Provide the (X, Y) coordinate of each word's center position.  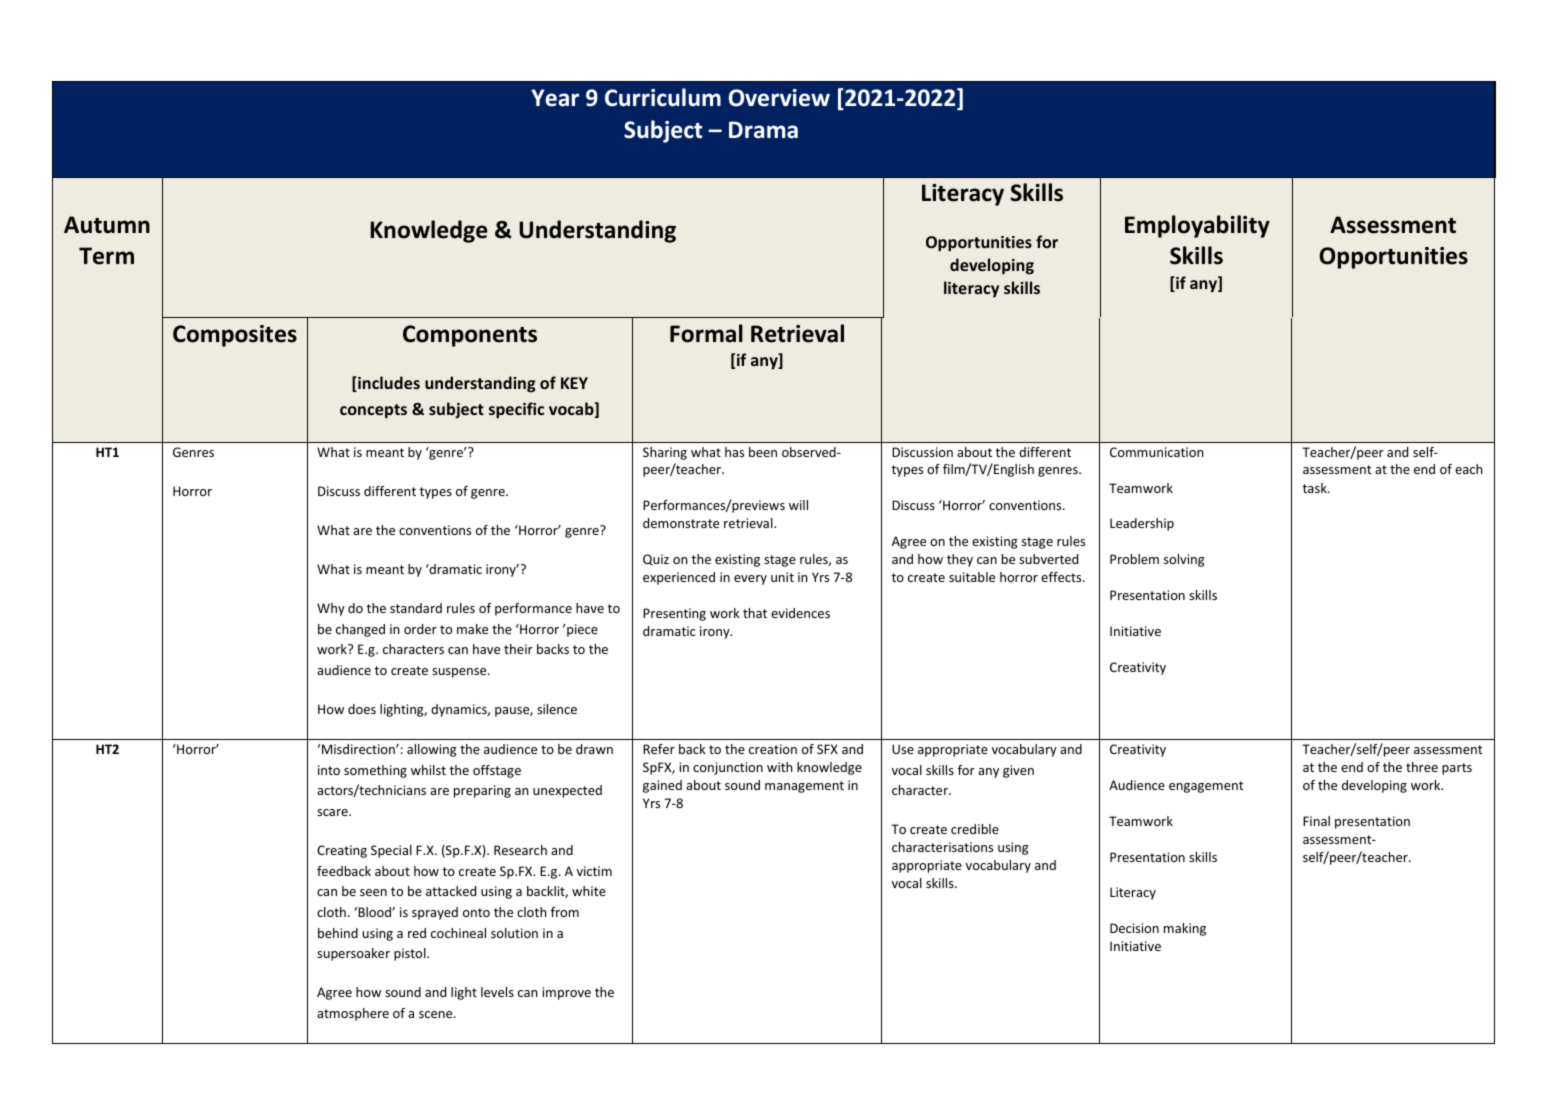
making (1185, 929)
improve (567, 993)
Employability (1197, 226)
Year (555, 98)
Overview (779, 98)
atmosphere (353, 1014)
